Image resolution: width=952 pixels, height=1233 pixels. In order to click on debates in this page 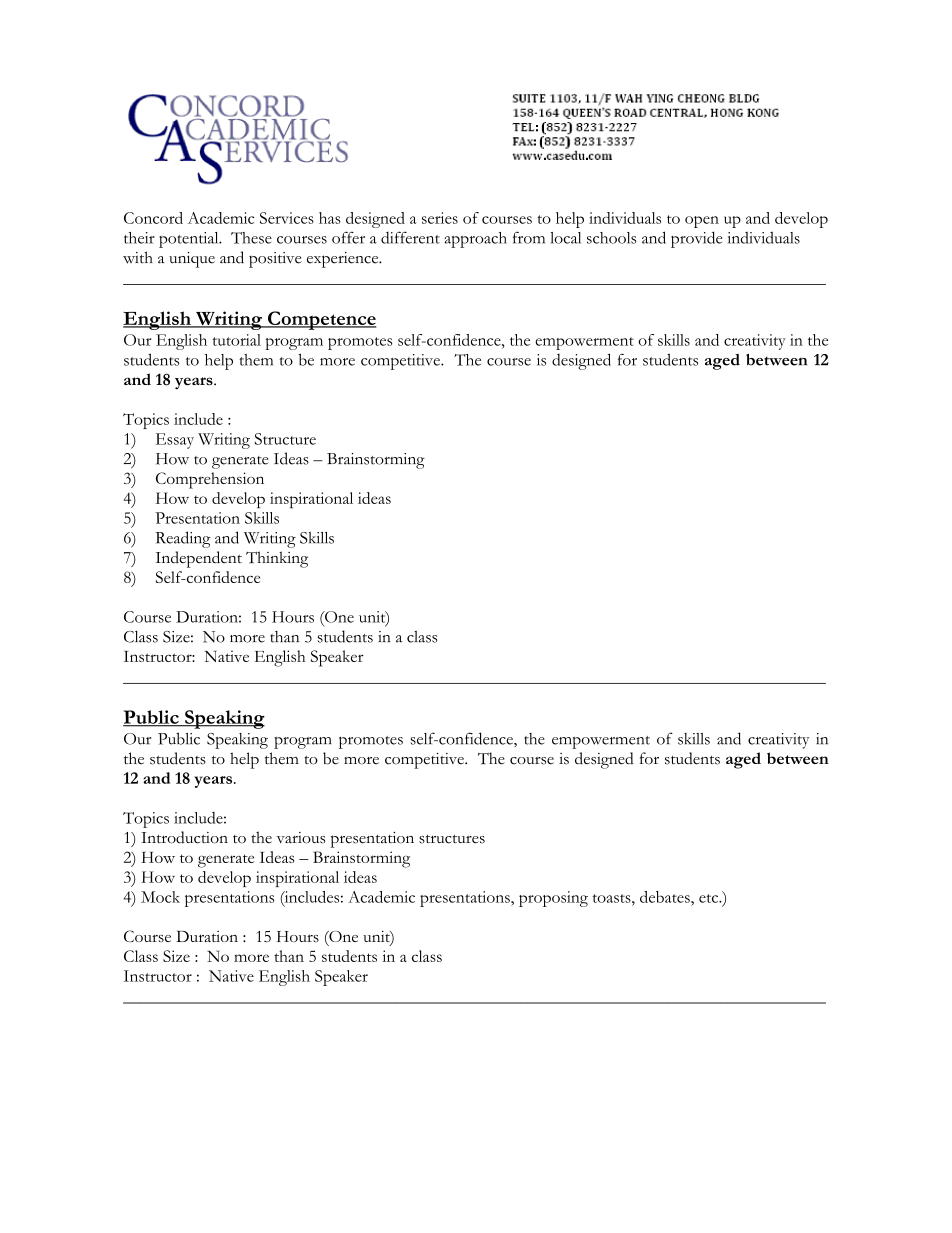, I will do `click(666, 897)`.
